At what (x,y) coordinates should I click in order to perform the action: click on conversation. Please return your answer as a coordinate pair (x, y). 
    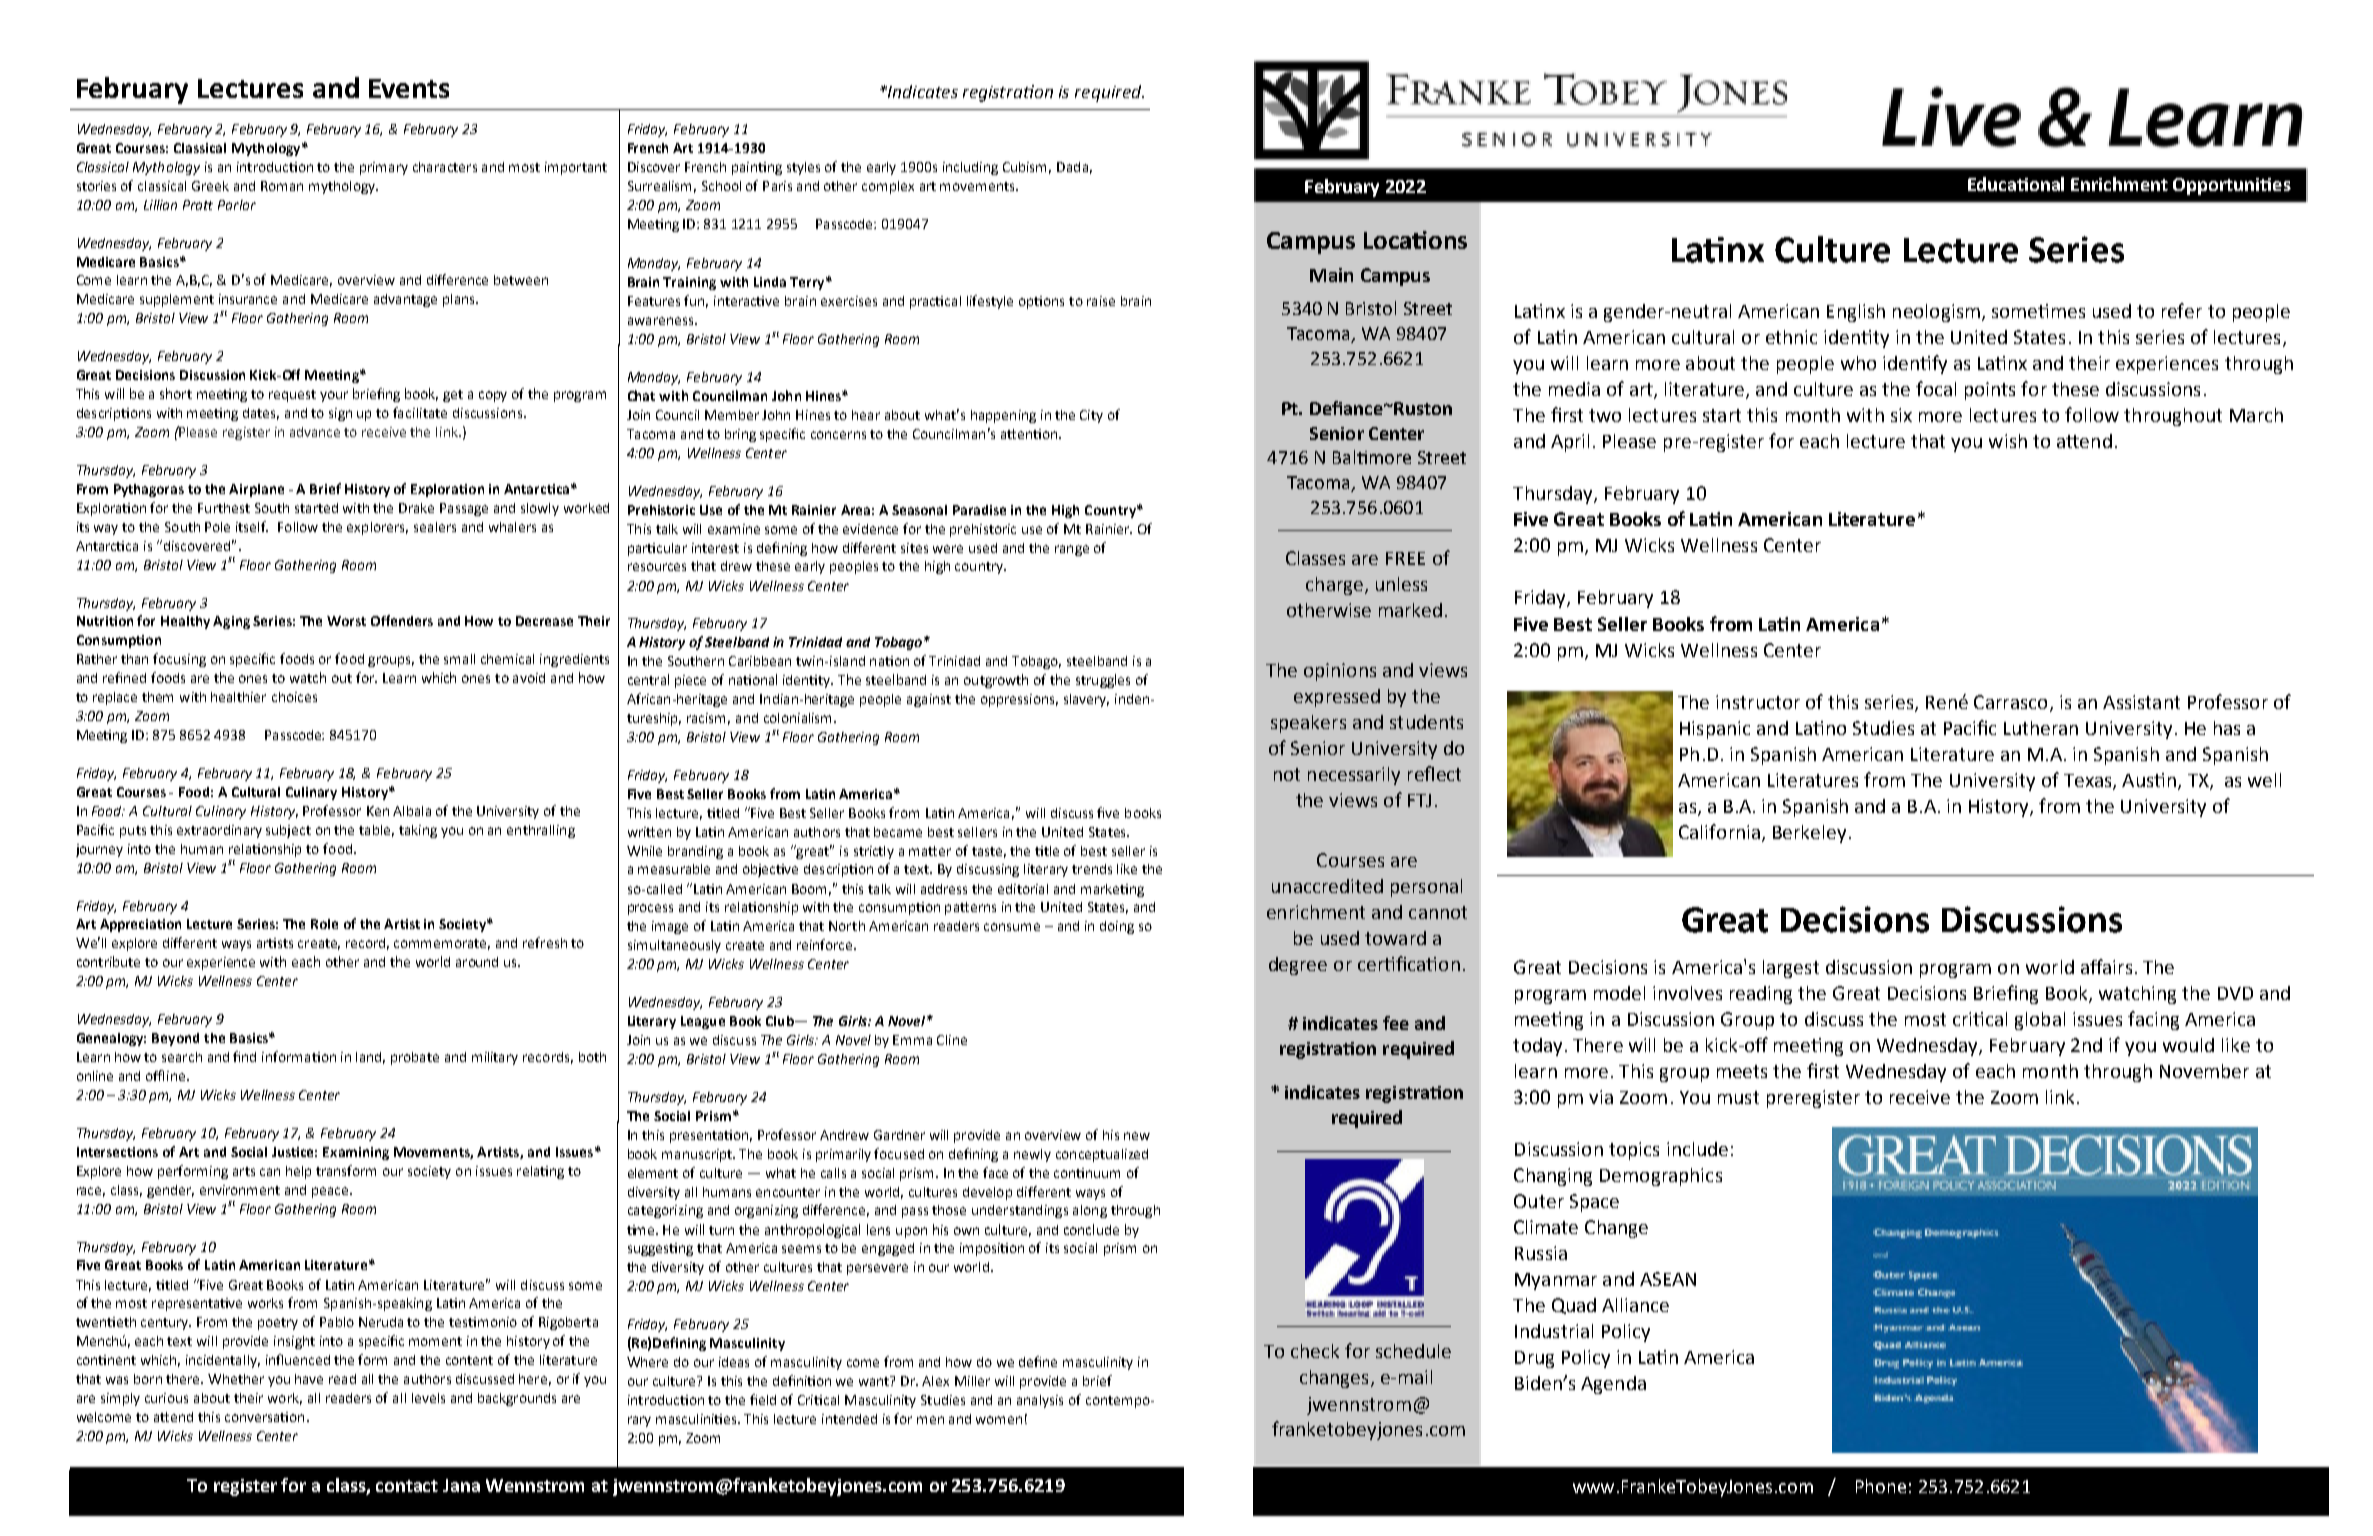
    Looking at the image, I should click on (264, 1417).
